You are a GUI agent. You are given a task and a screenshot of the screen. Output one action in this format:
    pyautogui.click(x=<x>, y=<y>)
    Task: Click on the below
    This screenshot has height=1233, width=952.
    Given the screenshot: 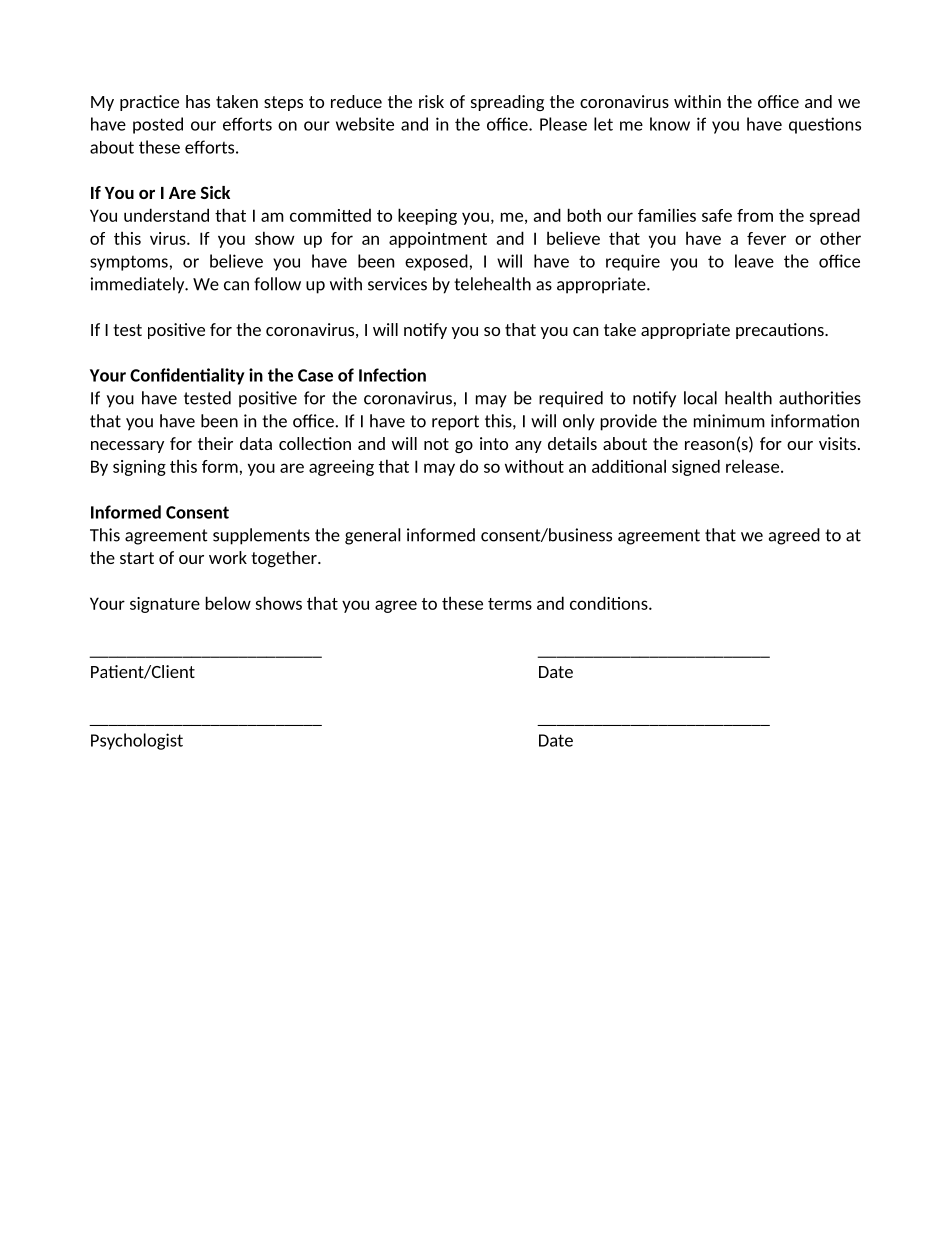 What is the action you would take?
    pyautogui.click(x=228, y=603)
